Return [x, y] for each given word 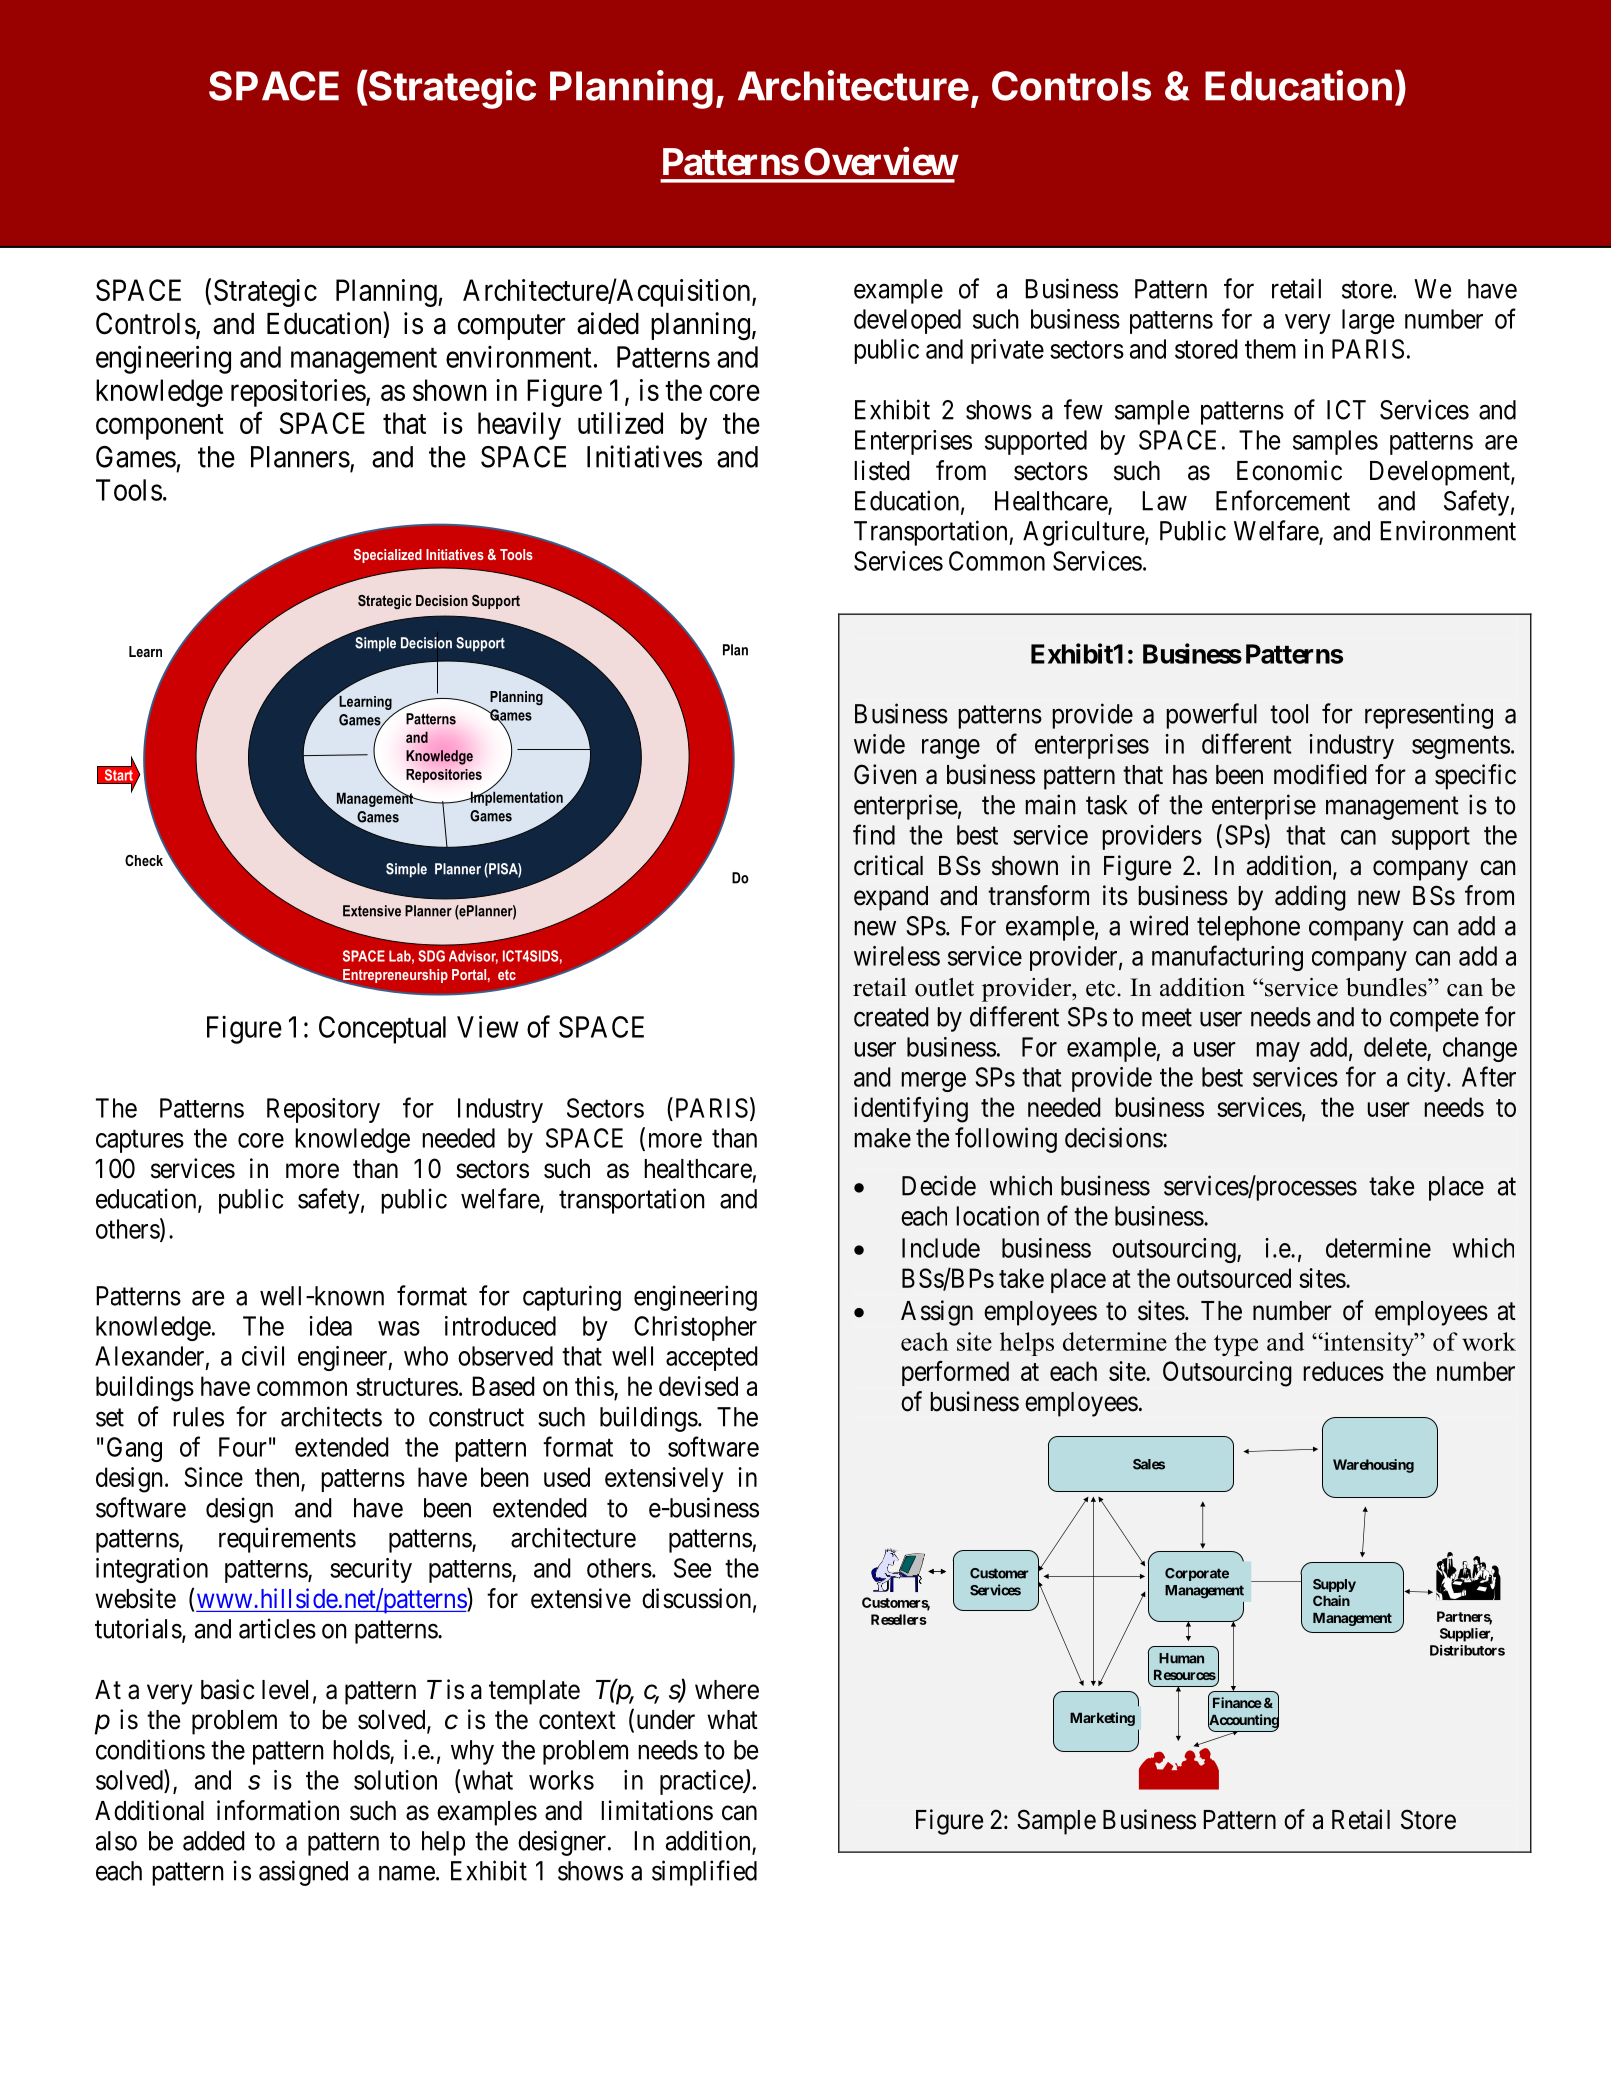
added [214, 1841]
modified [1320, 774]
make [883, 1138]
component [160, 427]
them [1270, 349]
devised [698, 1386]
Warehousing [1373, 1466]
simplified [704, 1873]
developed [907, 321]
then [278, 1478]
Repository [323, 1110]
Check [144, 860]
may [1278, 1052]
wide [879, 744]
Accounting [1243, 1721]
